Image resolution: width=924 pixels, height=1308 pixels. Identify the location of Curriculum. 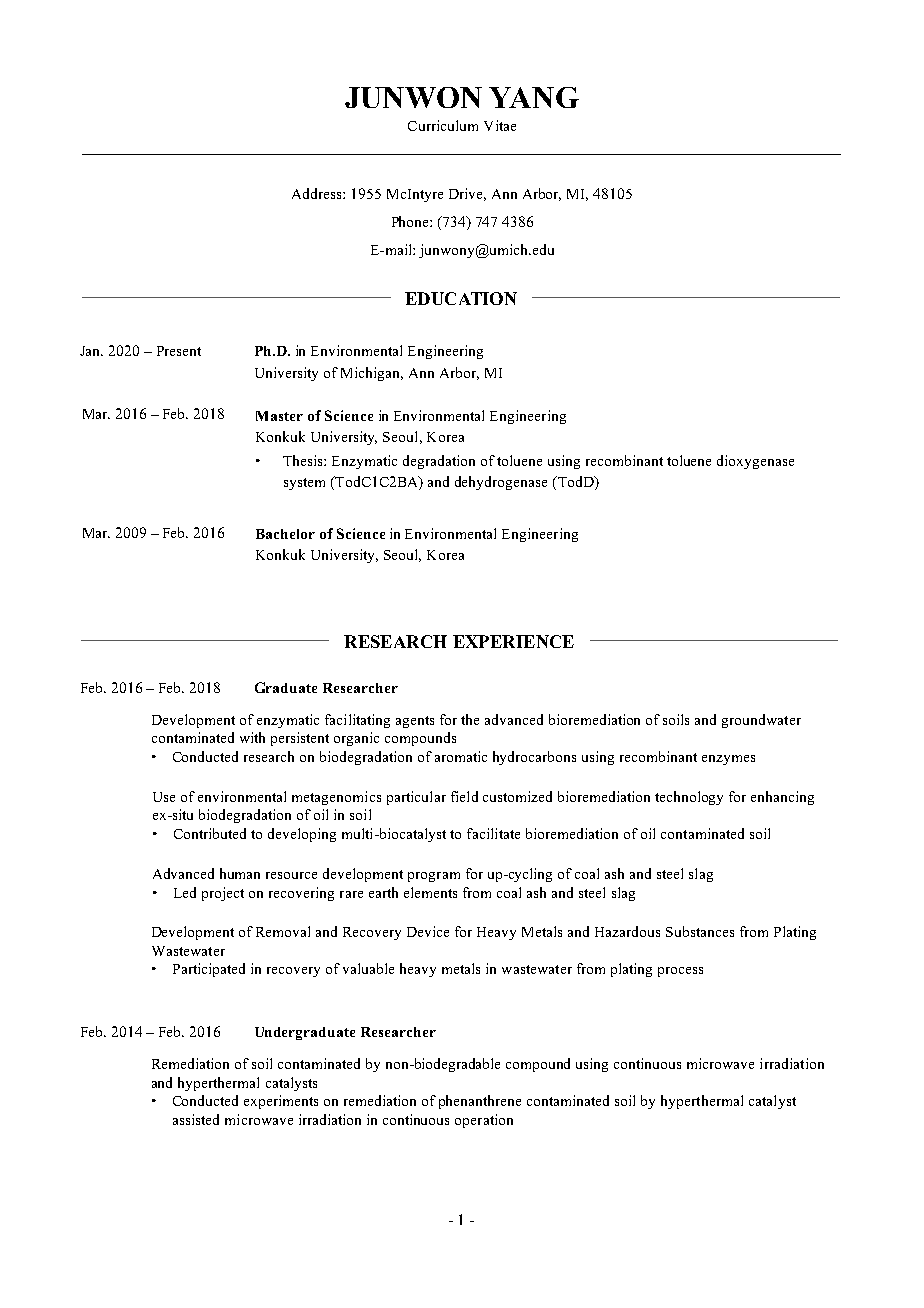
(443, 125).
